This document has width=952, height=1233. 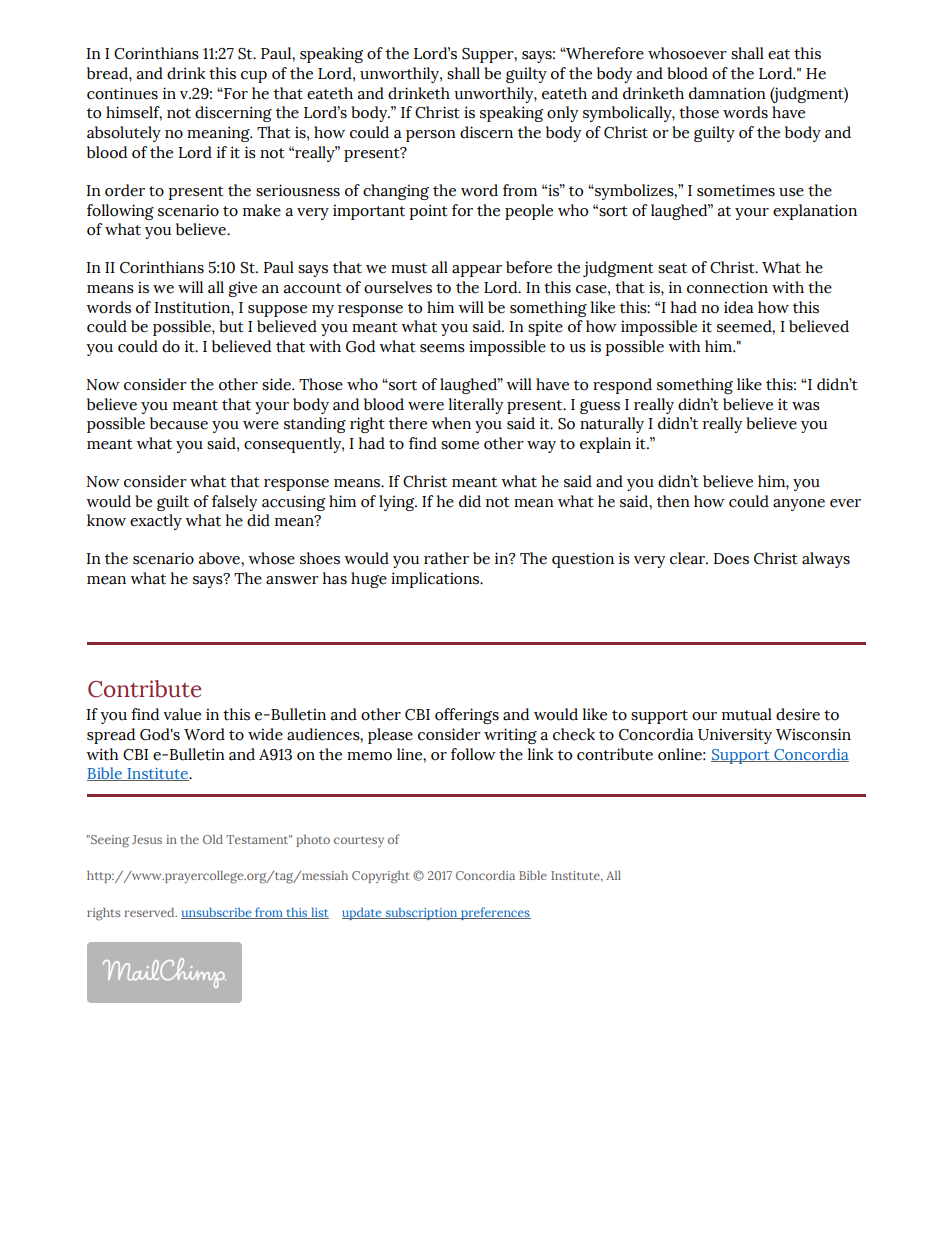 I want to click on falsely, so click(x=234, y=503).
